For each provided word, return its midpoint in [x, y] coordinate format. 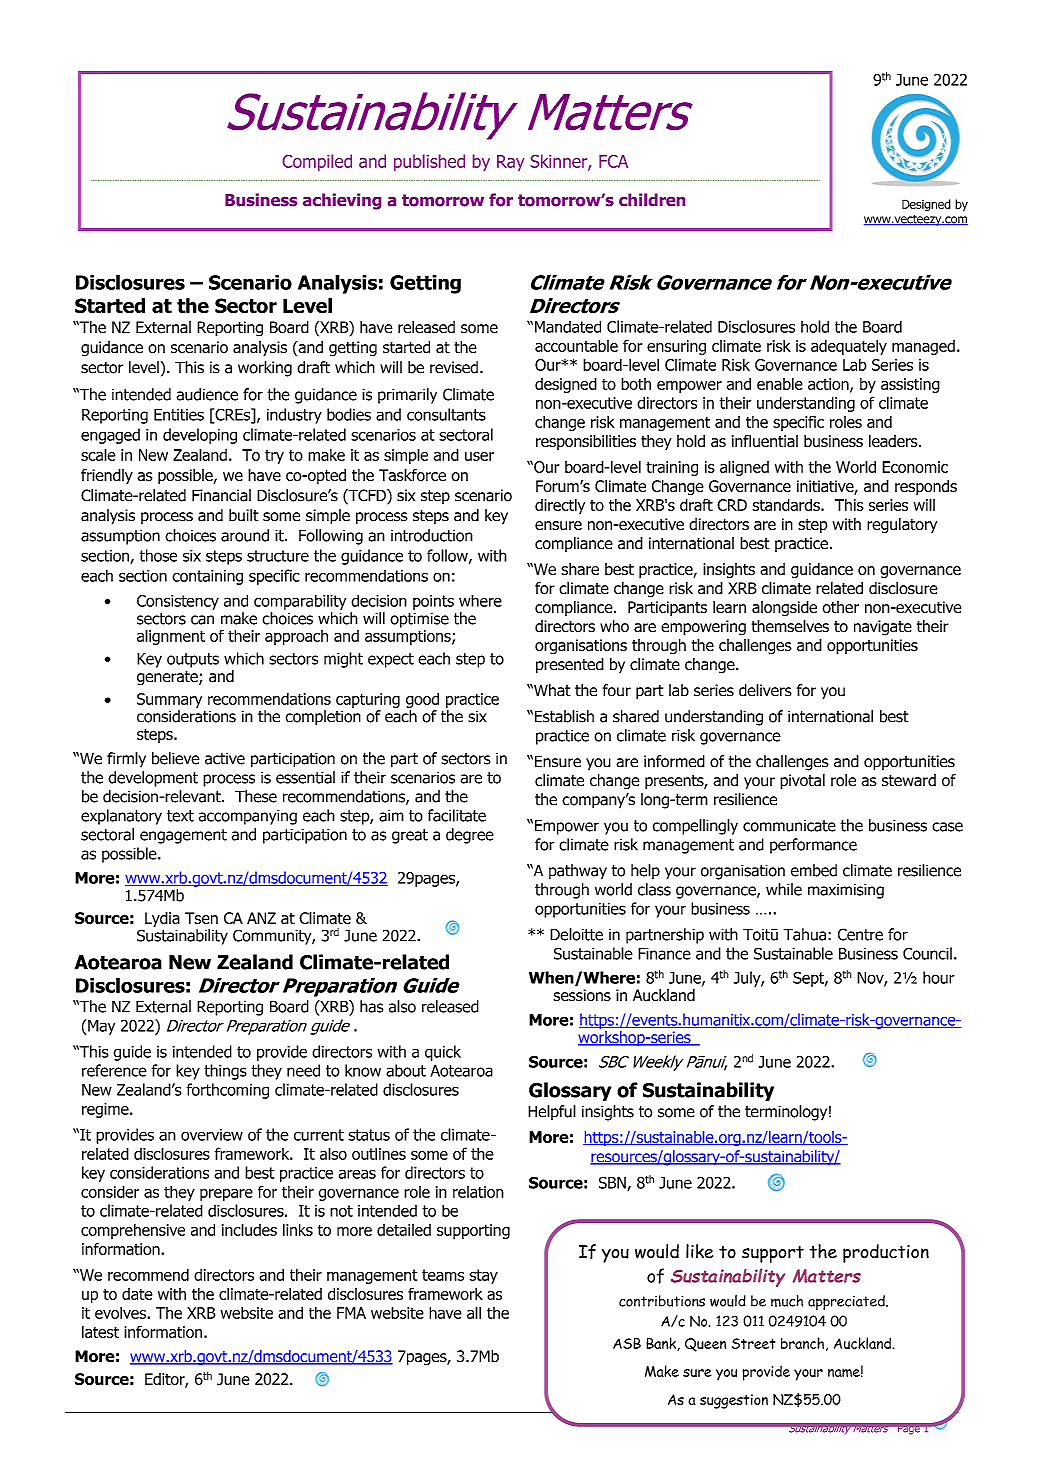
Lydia [162, 921]
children [652, 200]
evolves [121, 1312]
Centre [860, 934]
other [840, 607]
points [433, 602]
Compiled [317, 162]
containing [207, 577]
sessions [582, 995]
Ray [511, 163]
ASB [627, 1343]
